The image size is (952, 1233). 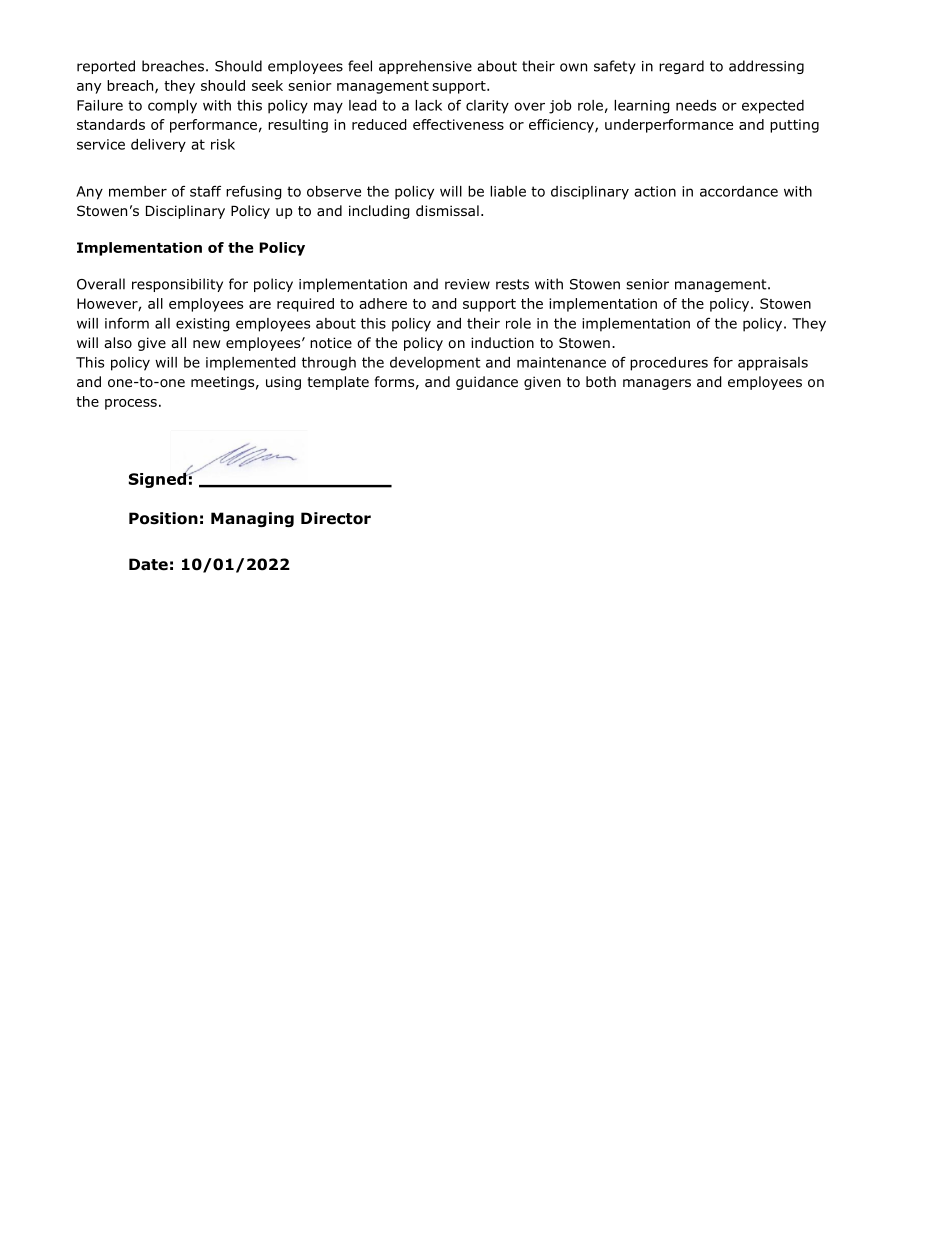 What do you see at coordinates (425, 67) in the document?
I see `apprehensive` at bounding box center [425, 67].
